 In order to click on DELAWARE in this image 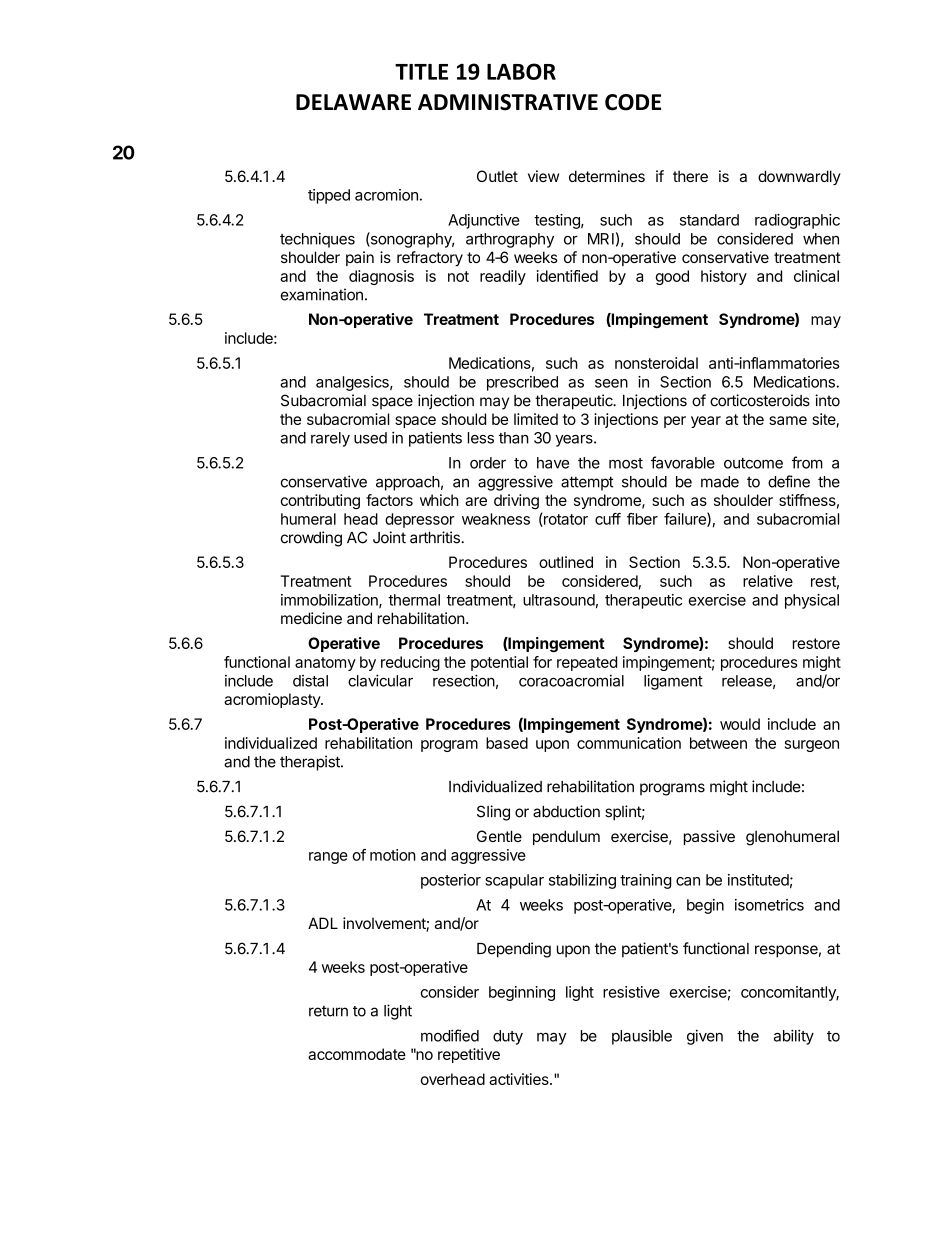, I will do `click(353, 102)`.
